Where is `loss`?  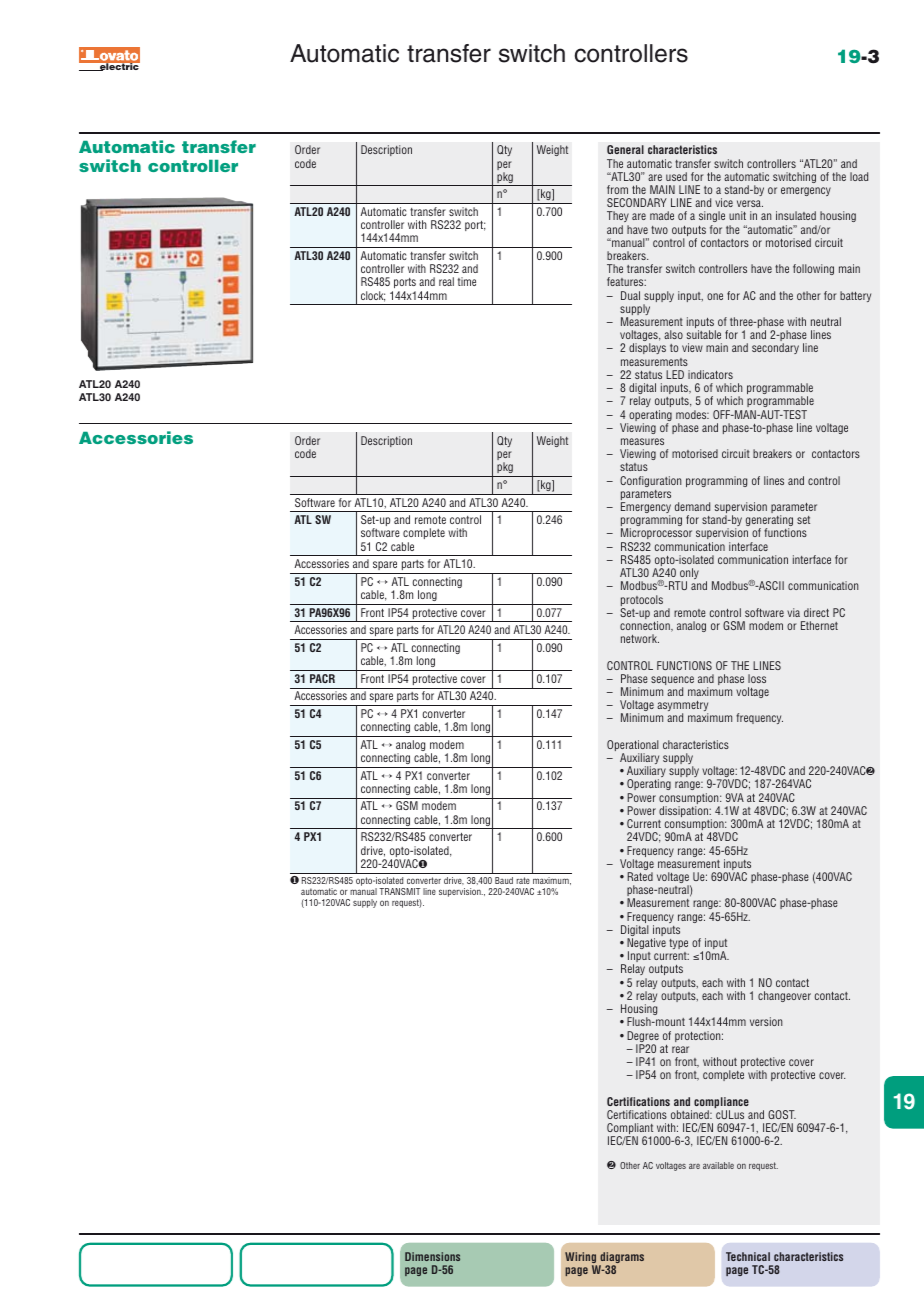
loss is located at coordinates (757, 678).
